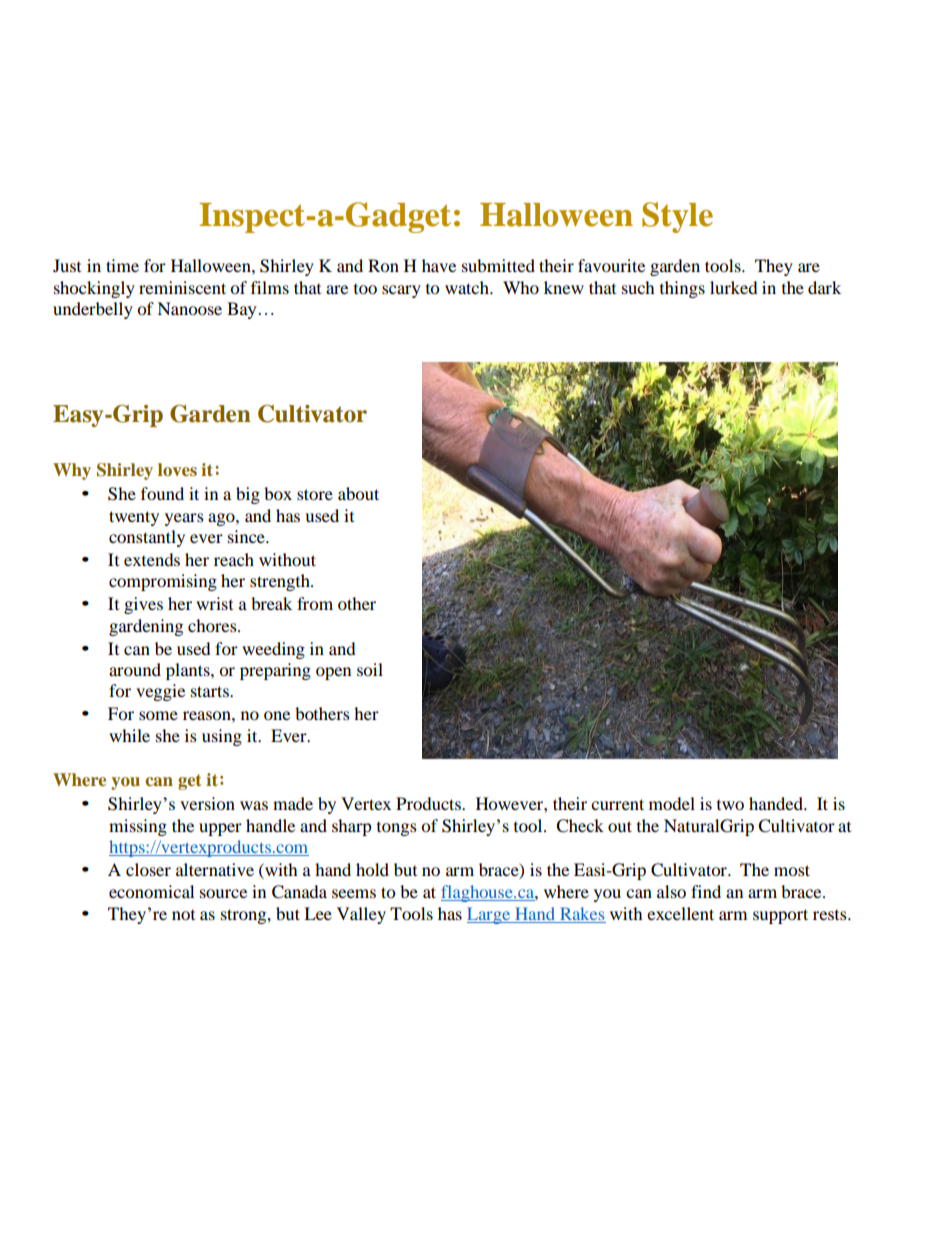 The image size is (952, 1233). What do you see at coordinates (151, 891) in the image?
I see `economical` at bounding box center [151, 891].
